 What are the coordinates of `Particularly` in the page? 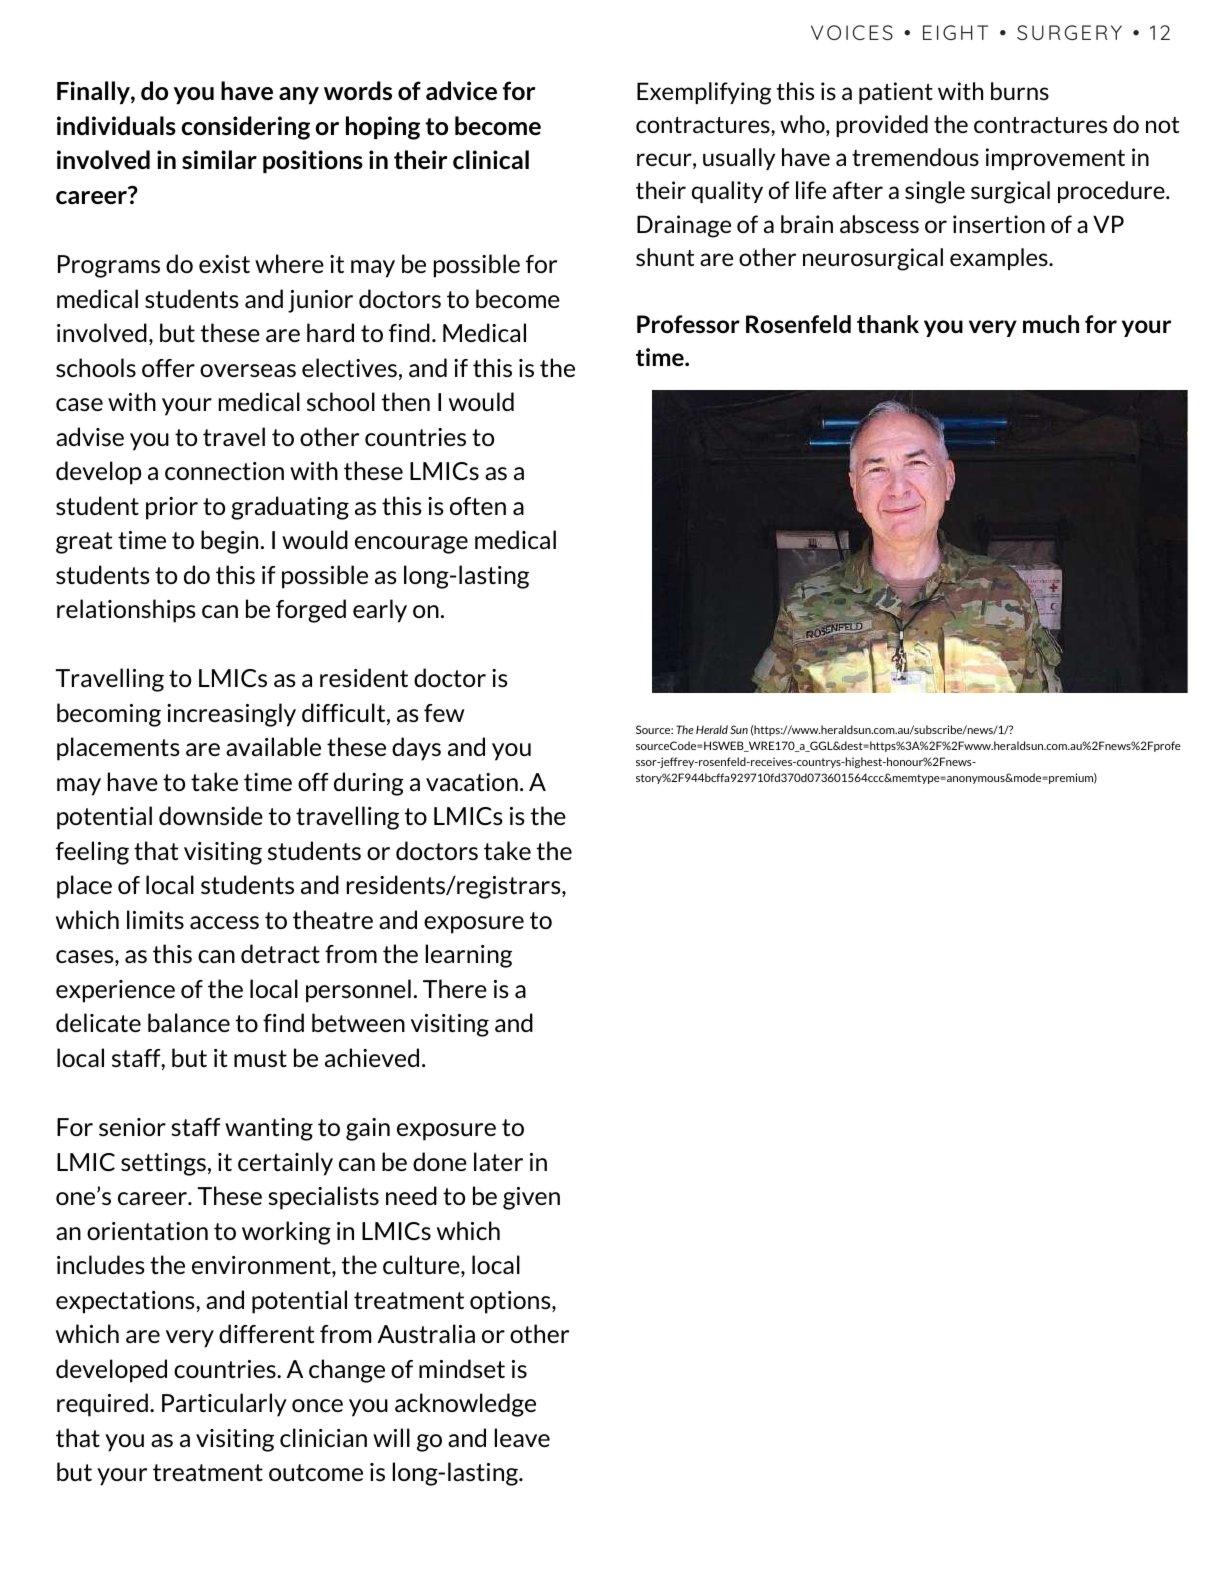 It's located at (224, 1405).
